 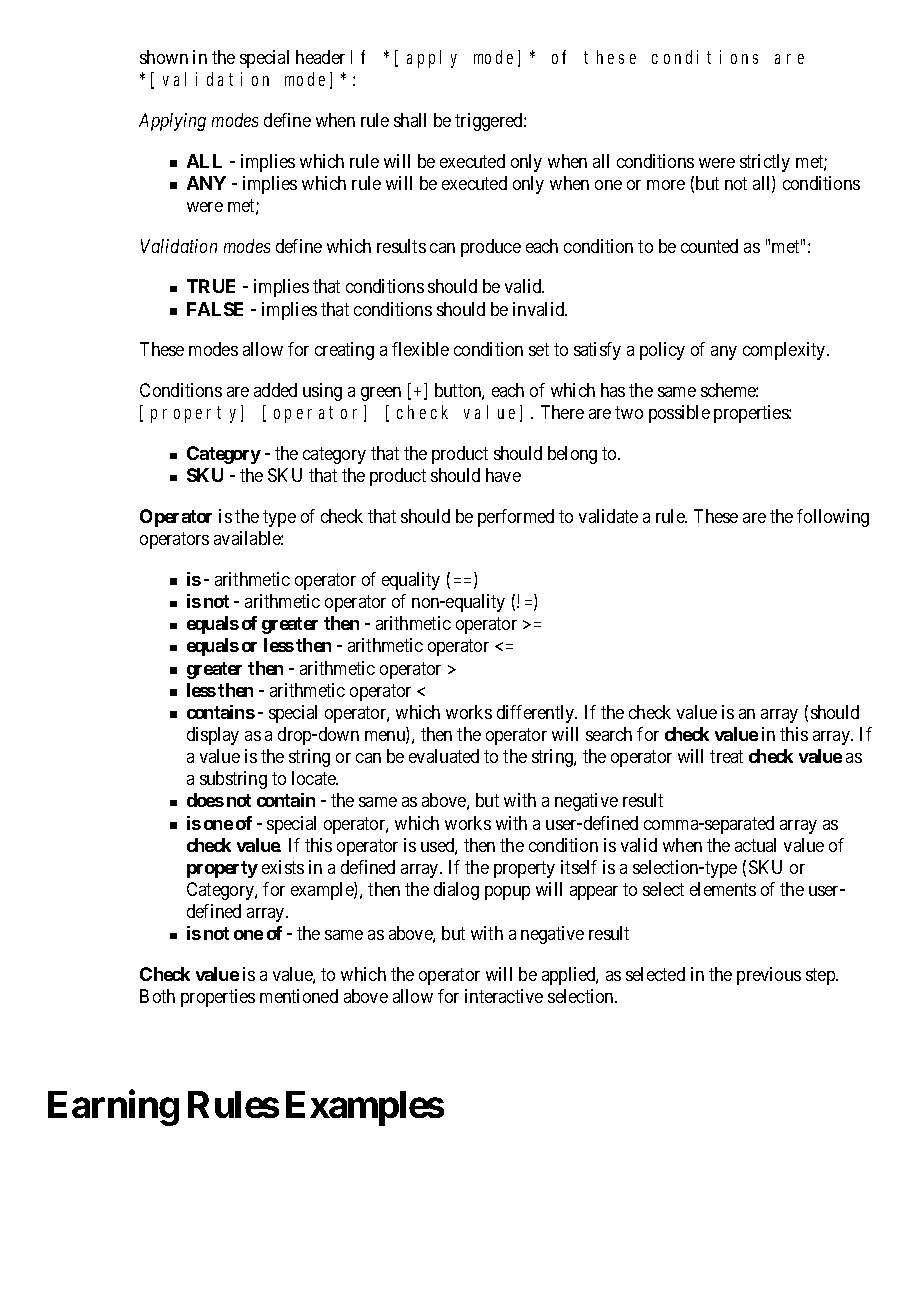 What do you see at coordinates (213, 736) in the screenshot?
I see `display` at bounding box center [213, 736].
